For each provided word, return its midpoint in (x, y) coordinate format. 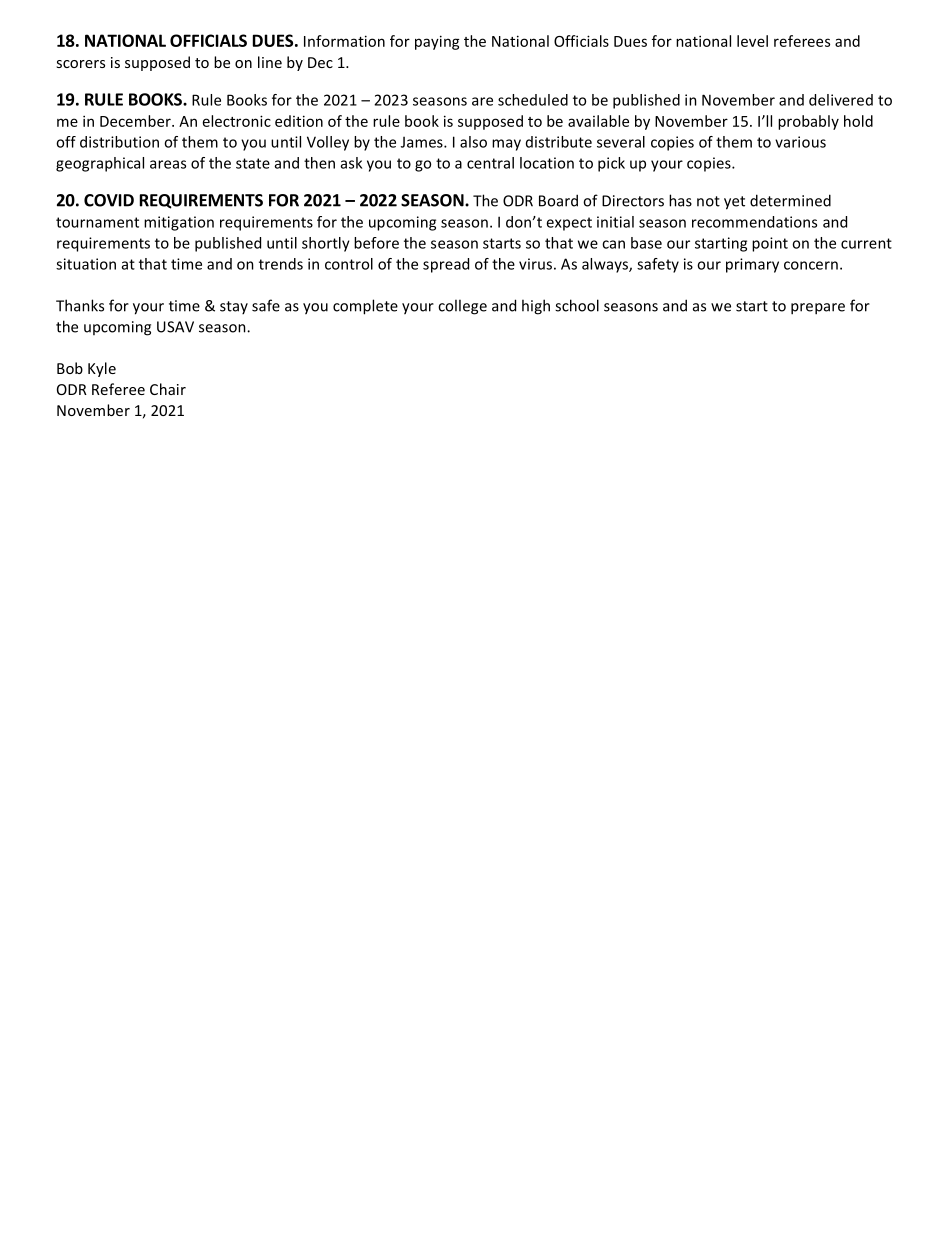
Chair (168, 389)
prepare (818, 309)
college (462, 307)
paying (437, 42)
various (800, 142)
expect (569, 224)
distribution (119, 142)
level (752, 41)
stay (234, 307)
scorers (80, 64)
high (536, 307)
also (473, 142)
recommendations (754, 222)
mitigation (179, 223)
